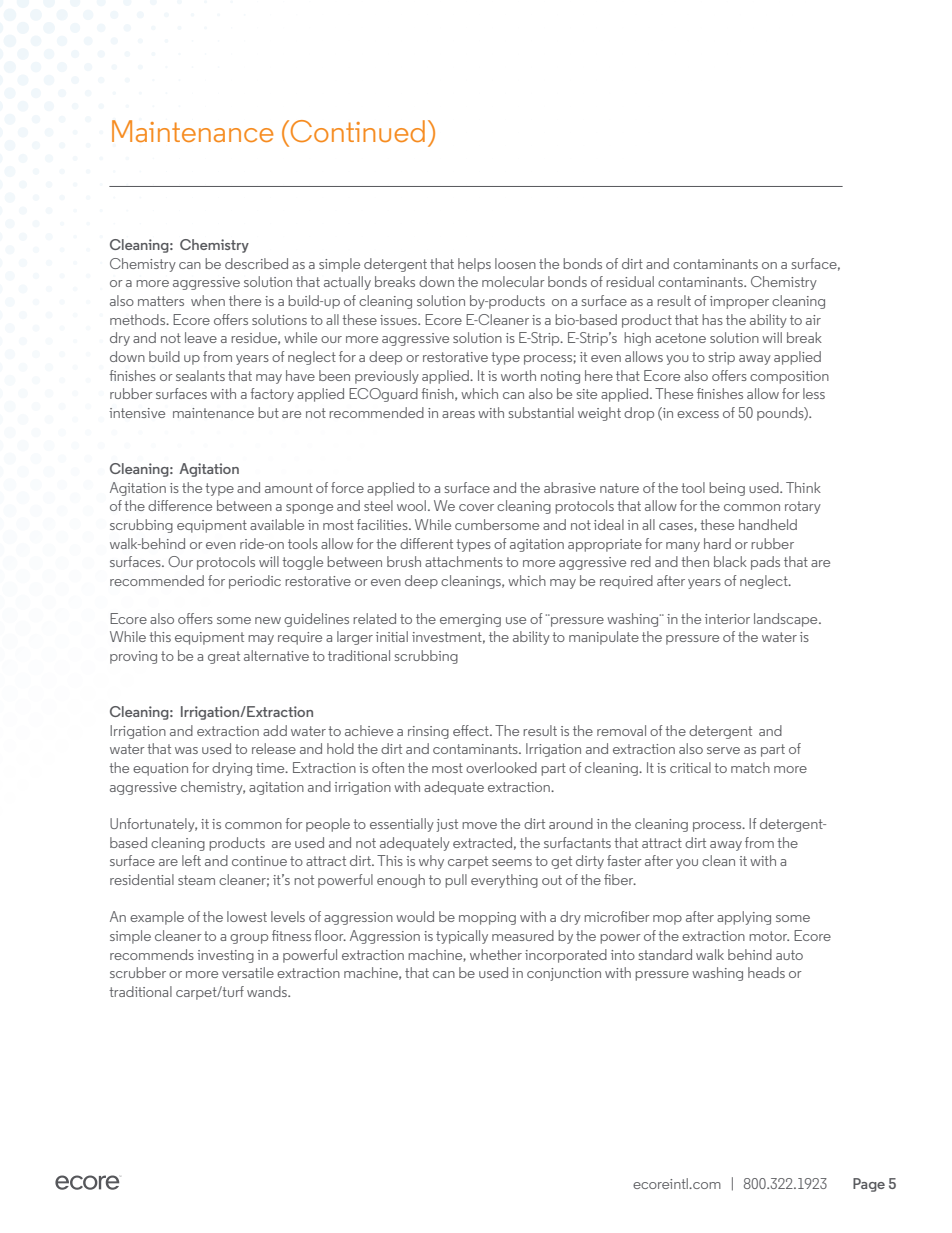 The height and width of the image is (1233, 952). What do you see at coordinates (739, 302) in the image?
I see `improper` at bounding box center [739, 302].
